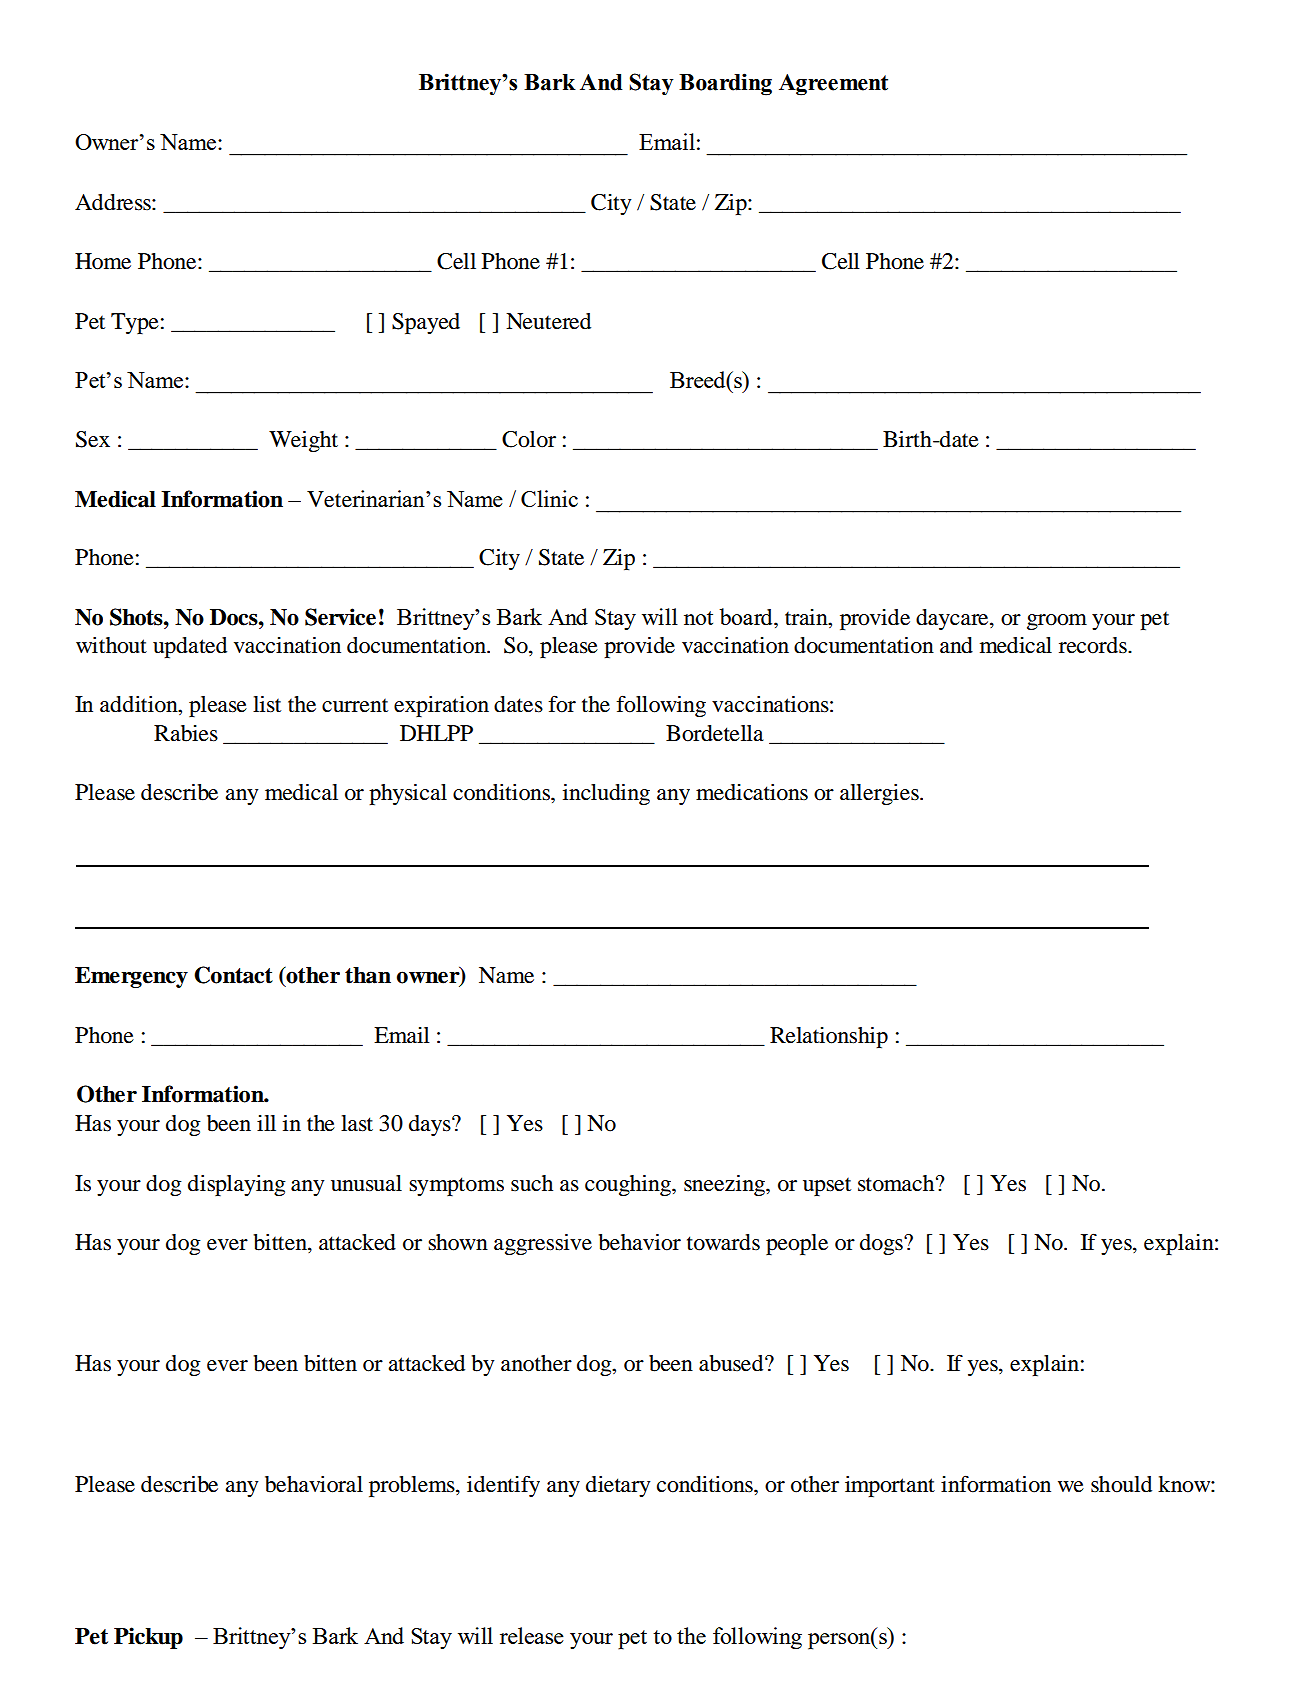 The image size is (1302, 1685). Describe the element at coordinates (549, 498) in the image. I see `Clinic` at that location.
